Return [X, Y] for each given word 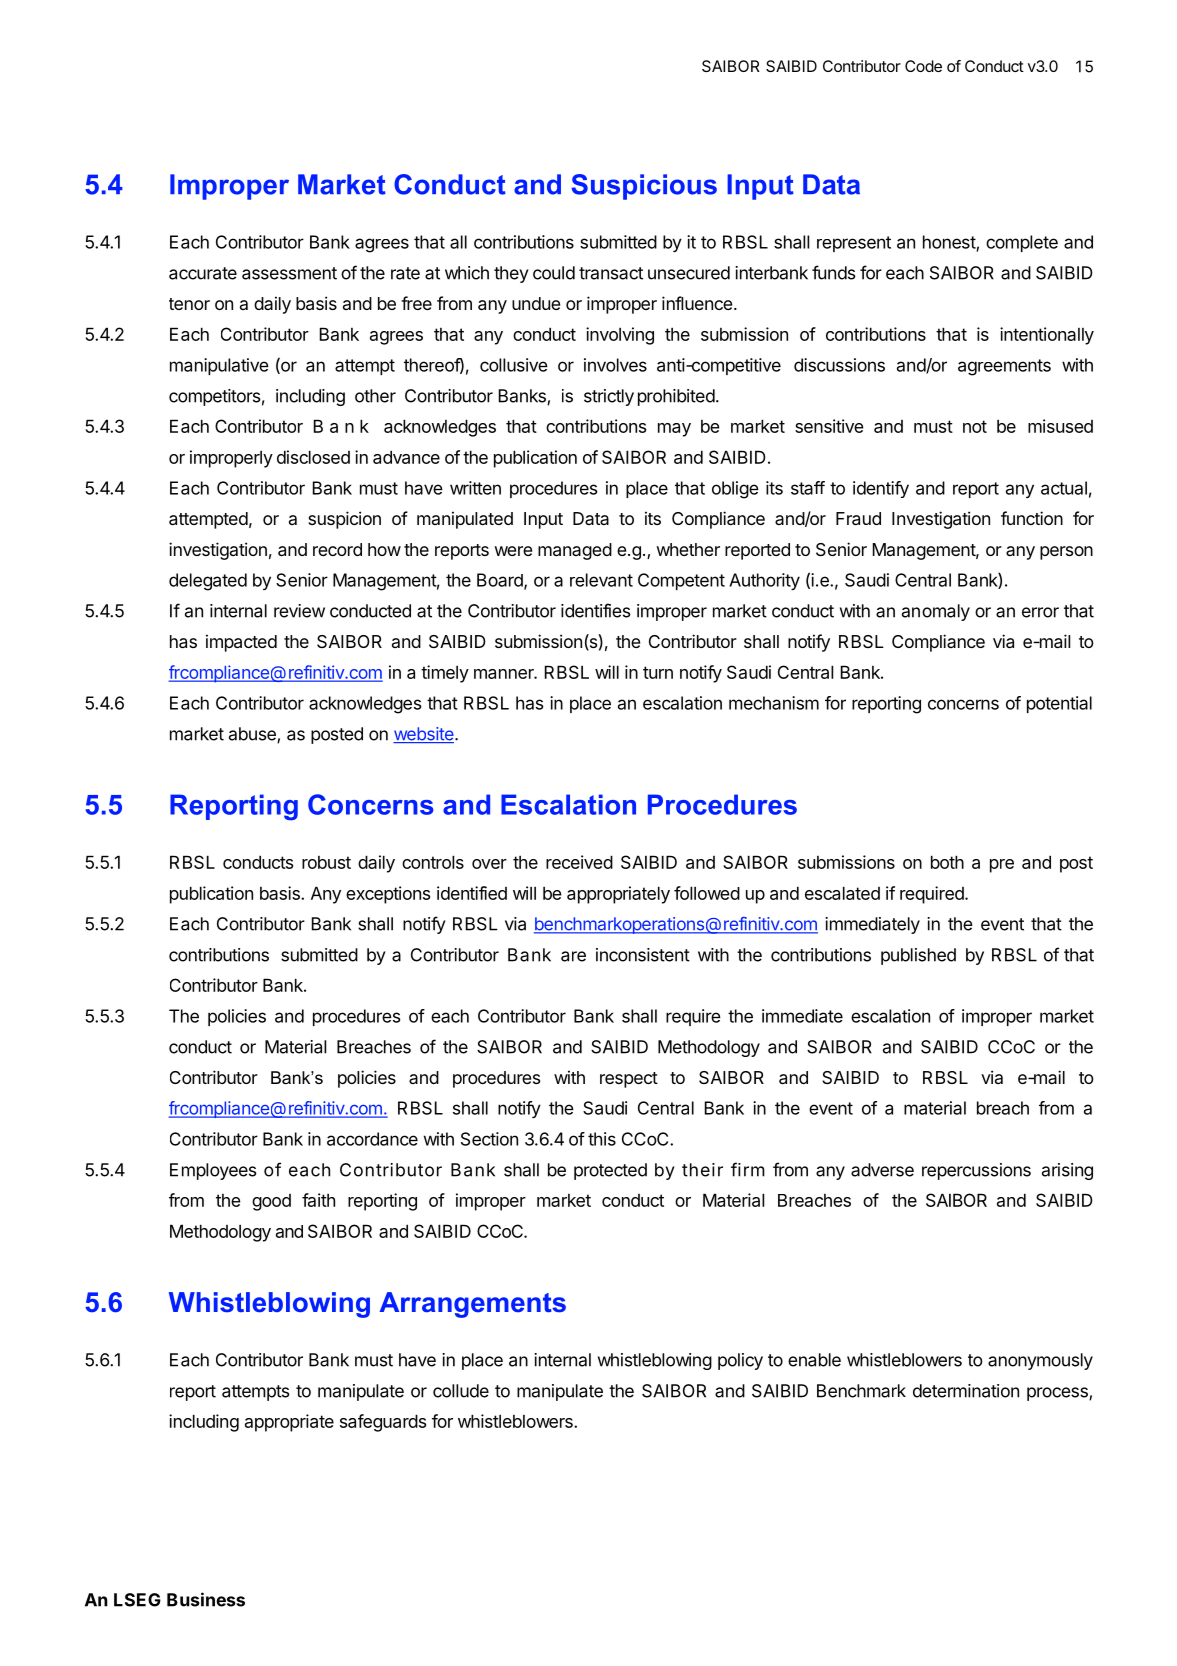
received [579, 862]
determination [966, 1391]
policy [740, 1361]
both [947, 862]
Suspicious [644, 187]
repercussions [976, 1171]
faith [318, 1200]
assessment [289, 273]
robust [326, 862]
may [674, 430]
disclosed [313, 457]
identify [881, 489]
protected [610, 1171]
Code [923, 66]
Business [206, 1599]
